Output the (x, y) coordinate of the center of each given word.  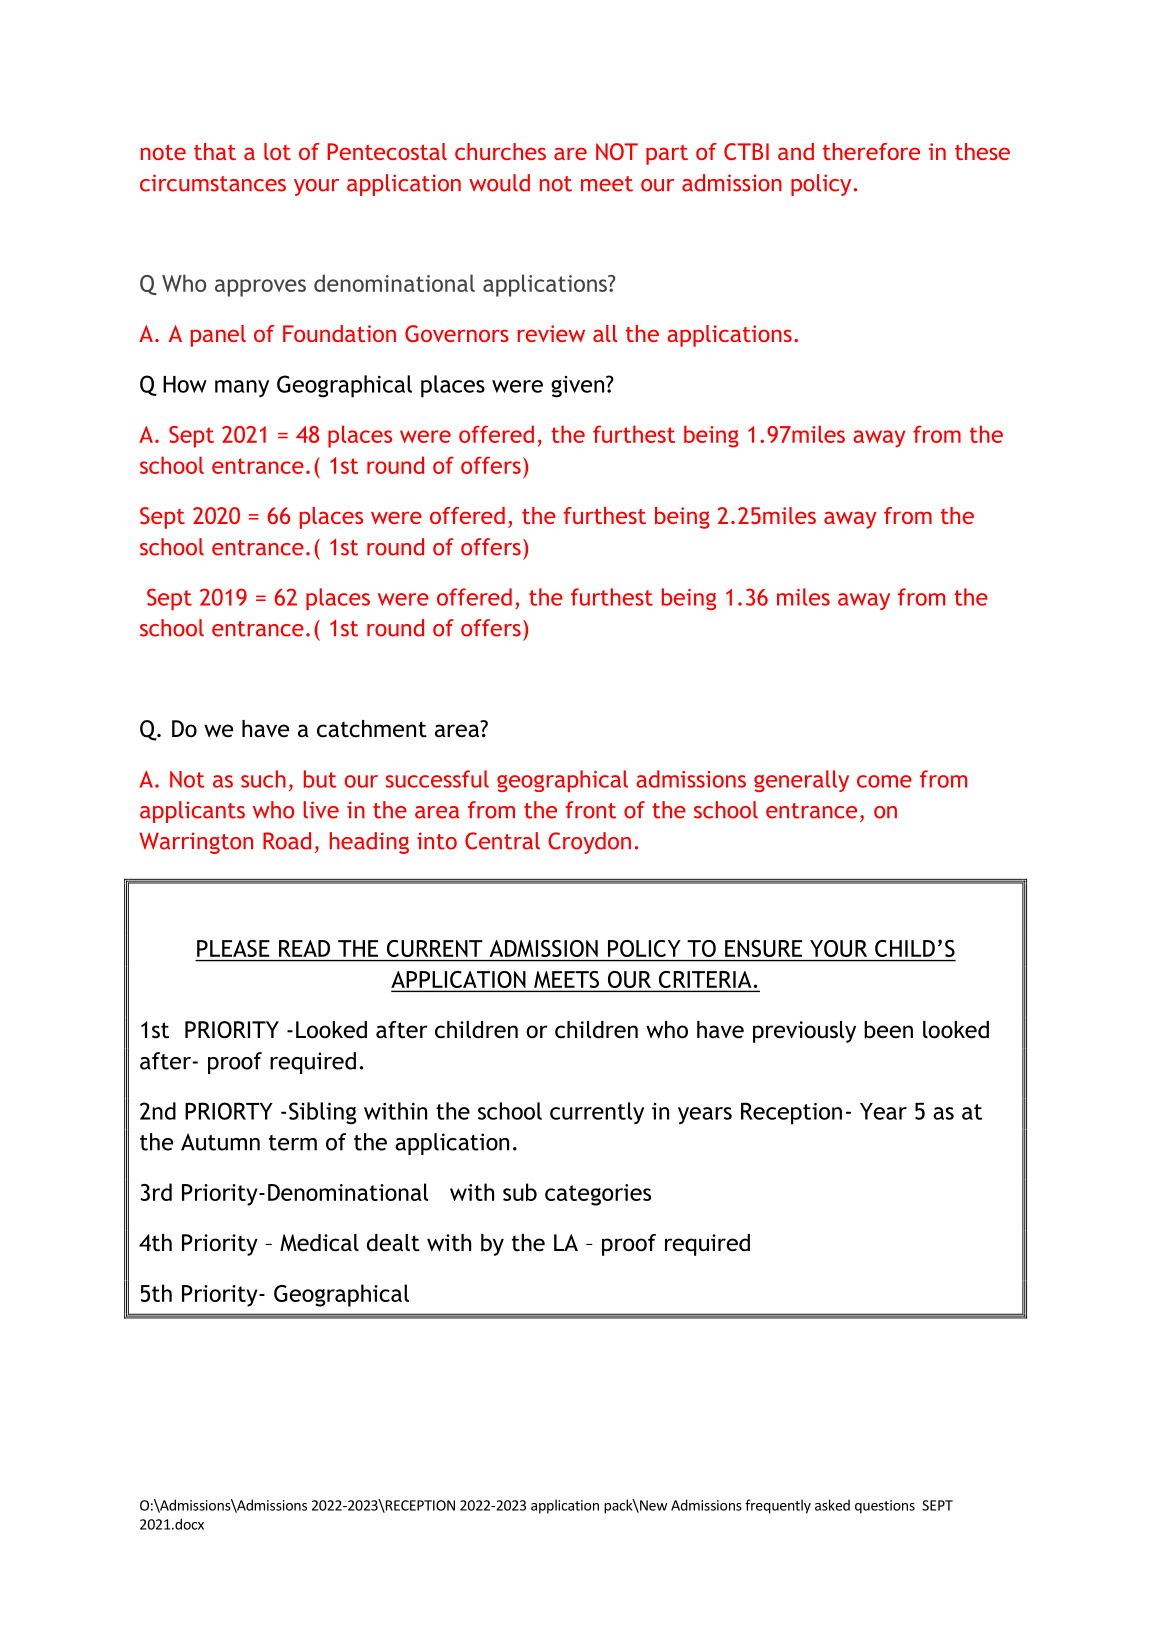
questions (885, 1507)
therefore (871, 151)
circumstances (213, 183)
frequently (778, 1506)
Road (287, 841)
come (884, 781)
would (499, 183)
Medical (319, 1243)
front (591, 810)
